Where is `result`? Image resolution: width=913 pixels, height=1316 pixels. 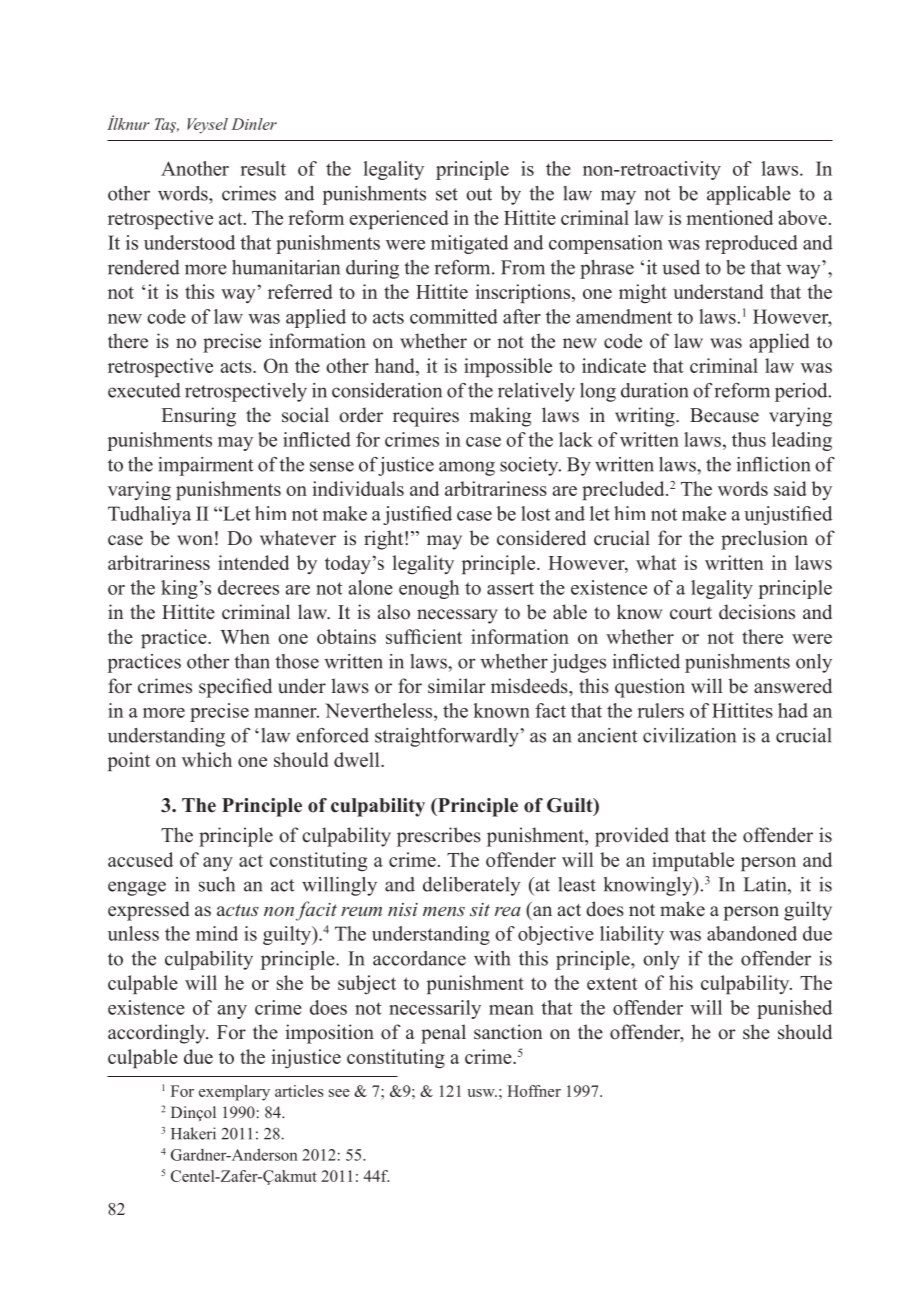 result is located at coordinates (263, 168).
